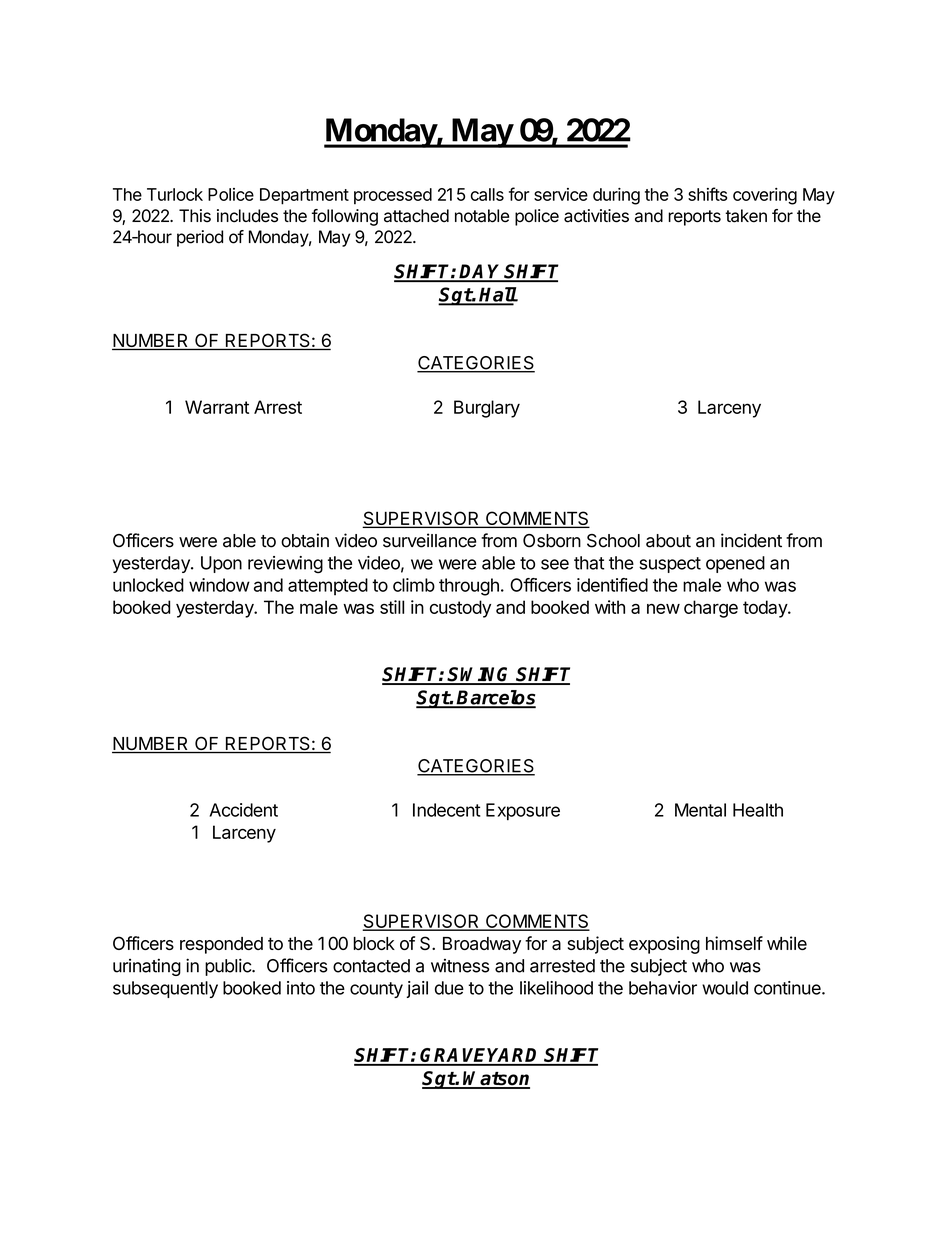  I want to click on Accident, so click(243, 810).
